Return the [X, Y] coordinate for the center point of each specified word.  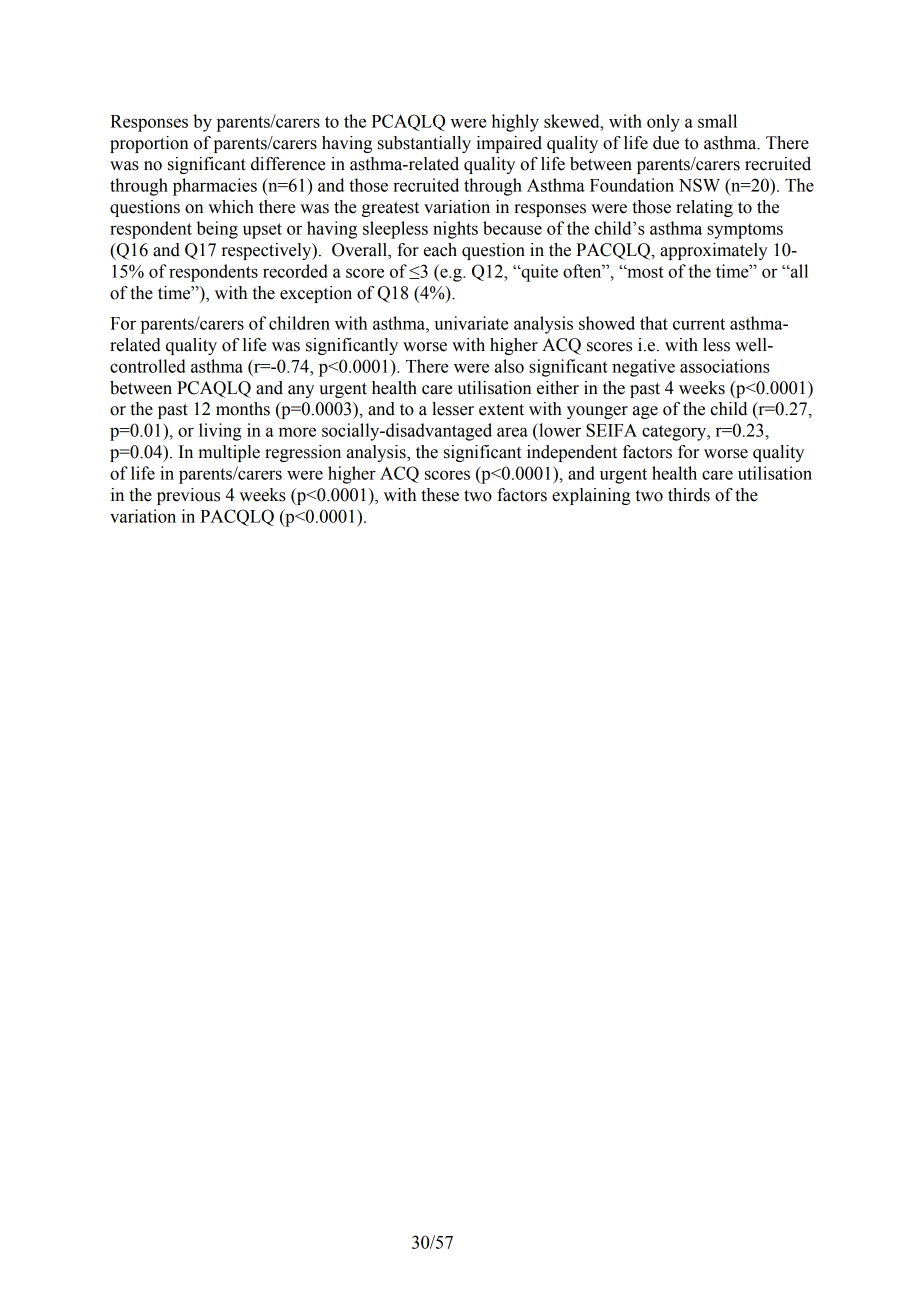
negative [643, 368]
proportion [149, 144]
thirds [689, 495]
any [301, 391]
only [663, 123]
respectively [268, 251]
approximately [714, 251]
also [509, 366]
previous [188, 496]
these [440, 495]
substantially [424, 144]
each [440, 250]
